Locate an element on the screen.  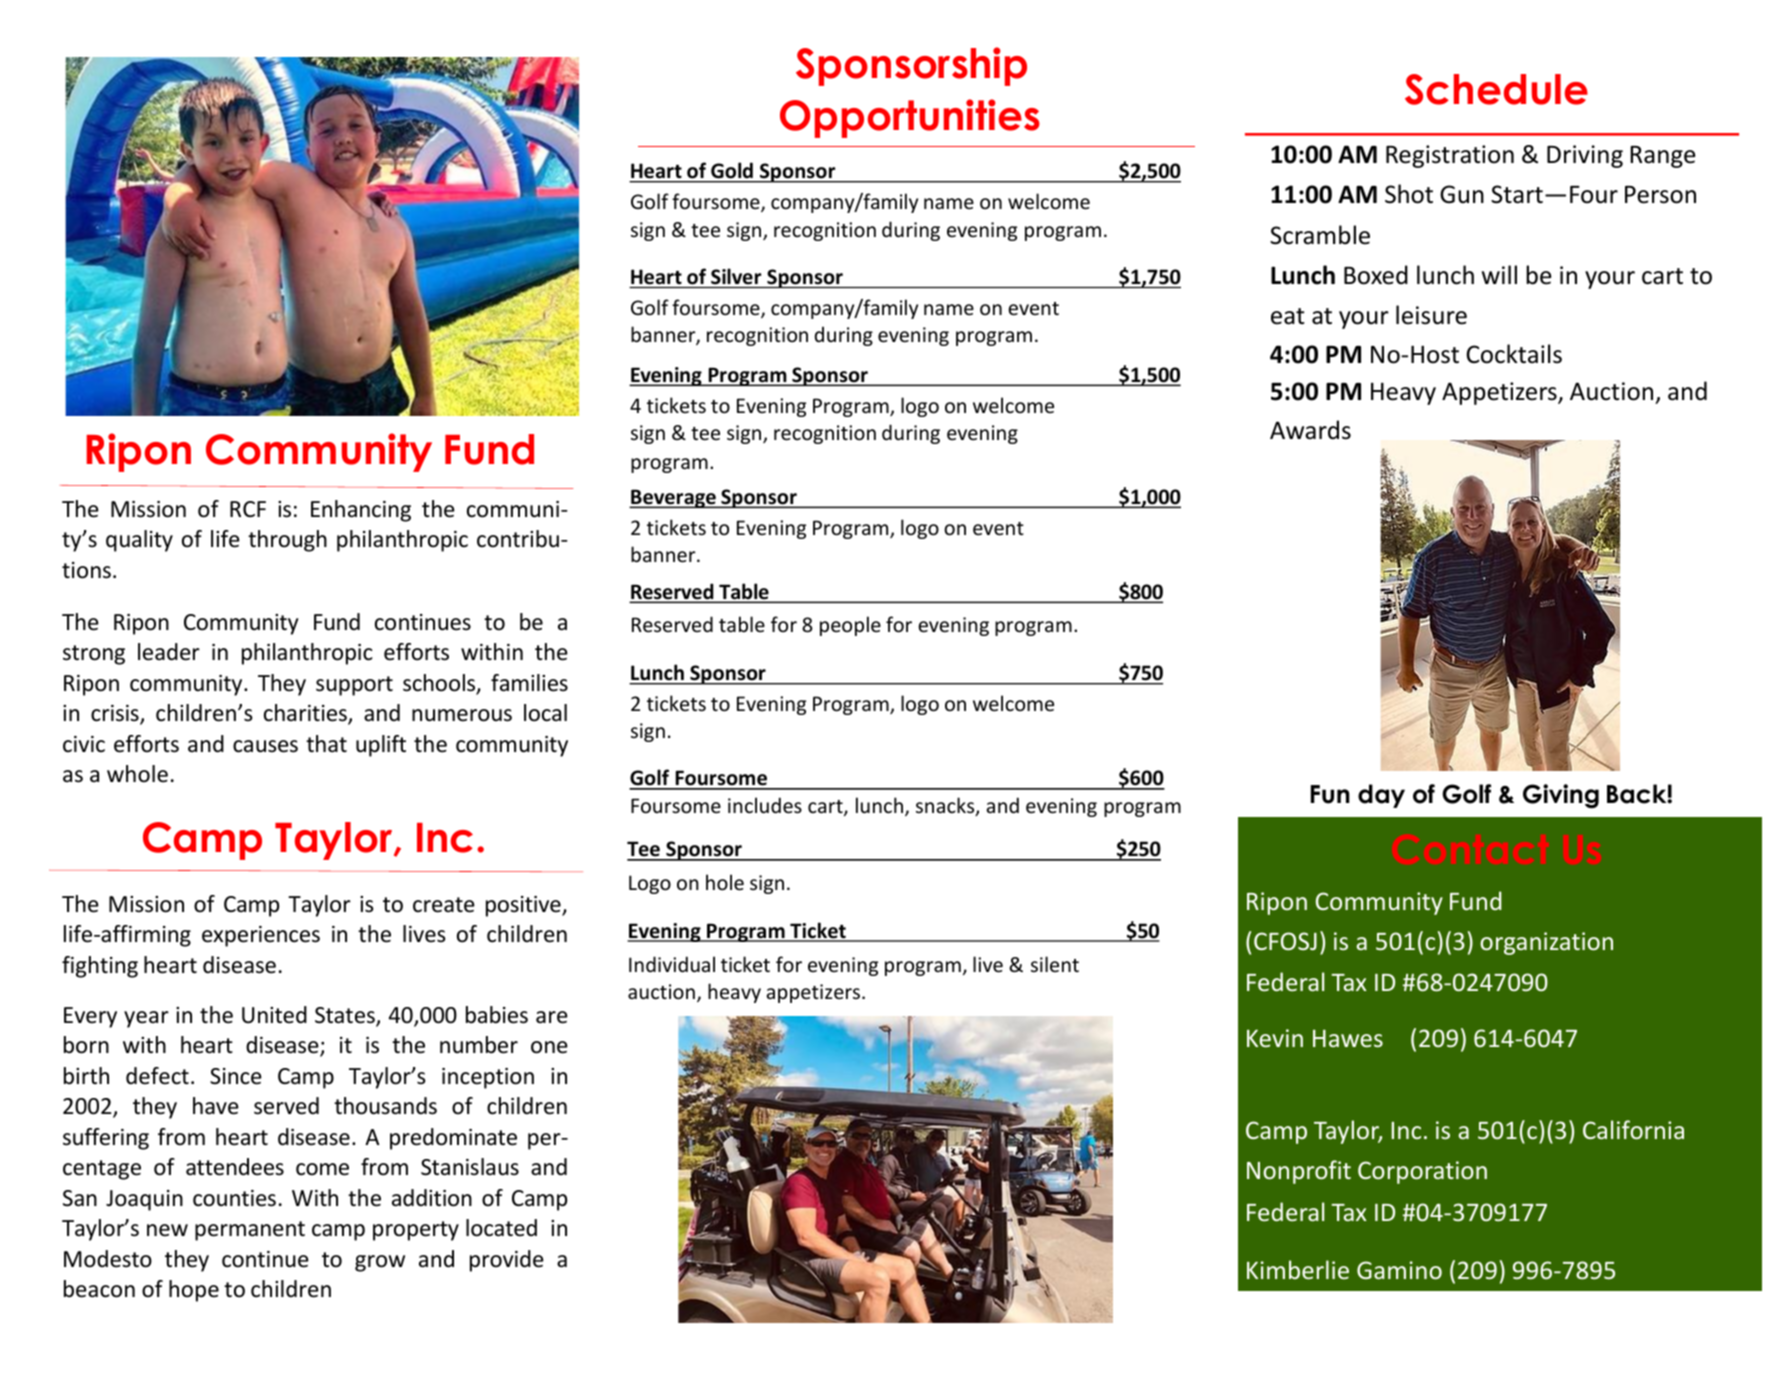
organization is located at coordinates (1546, 943).
